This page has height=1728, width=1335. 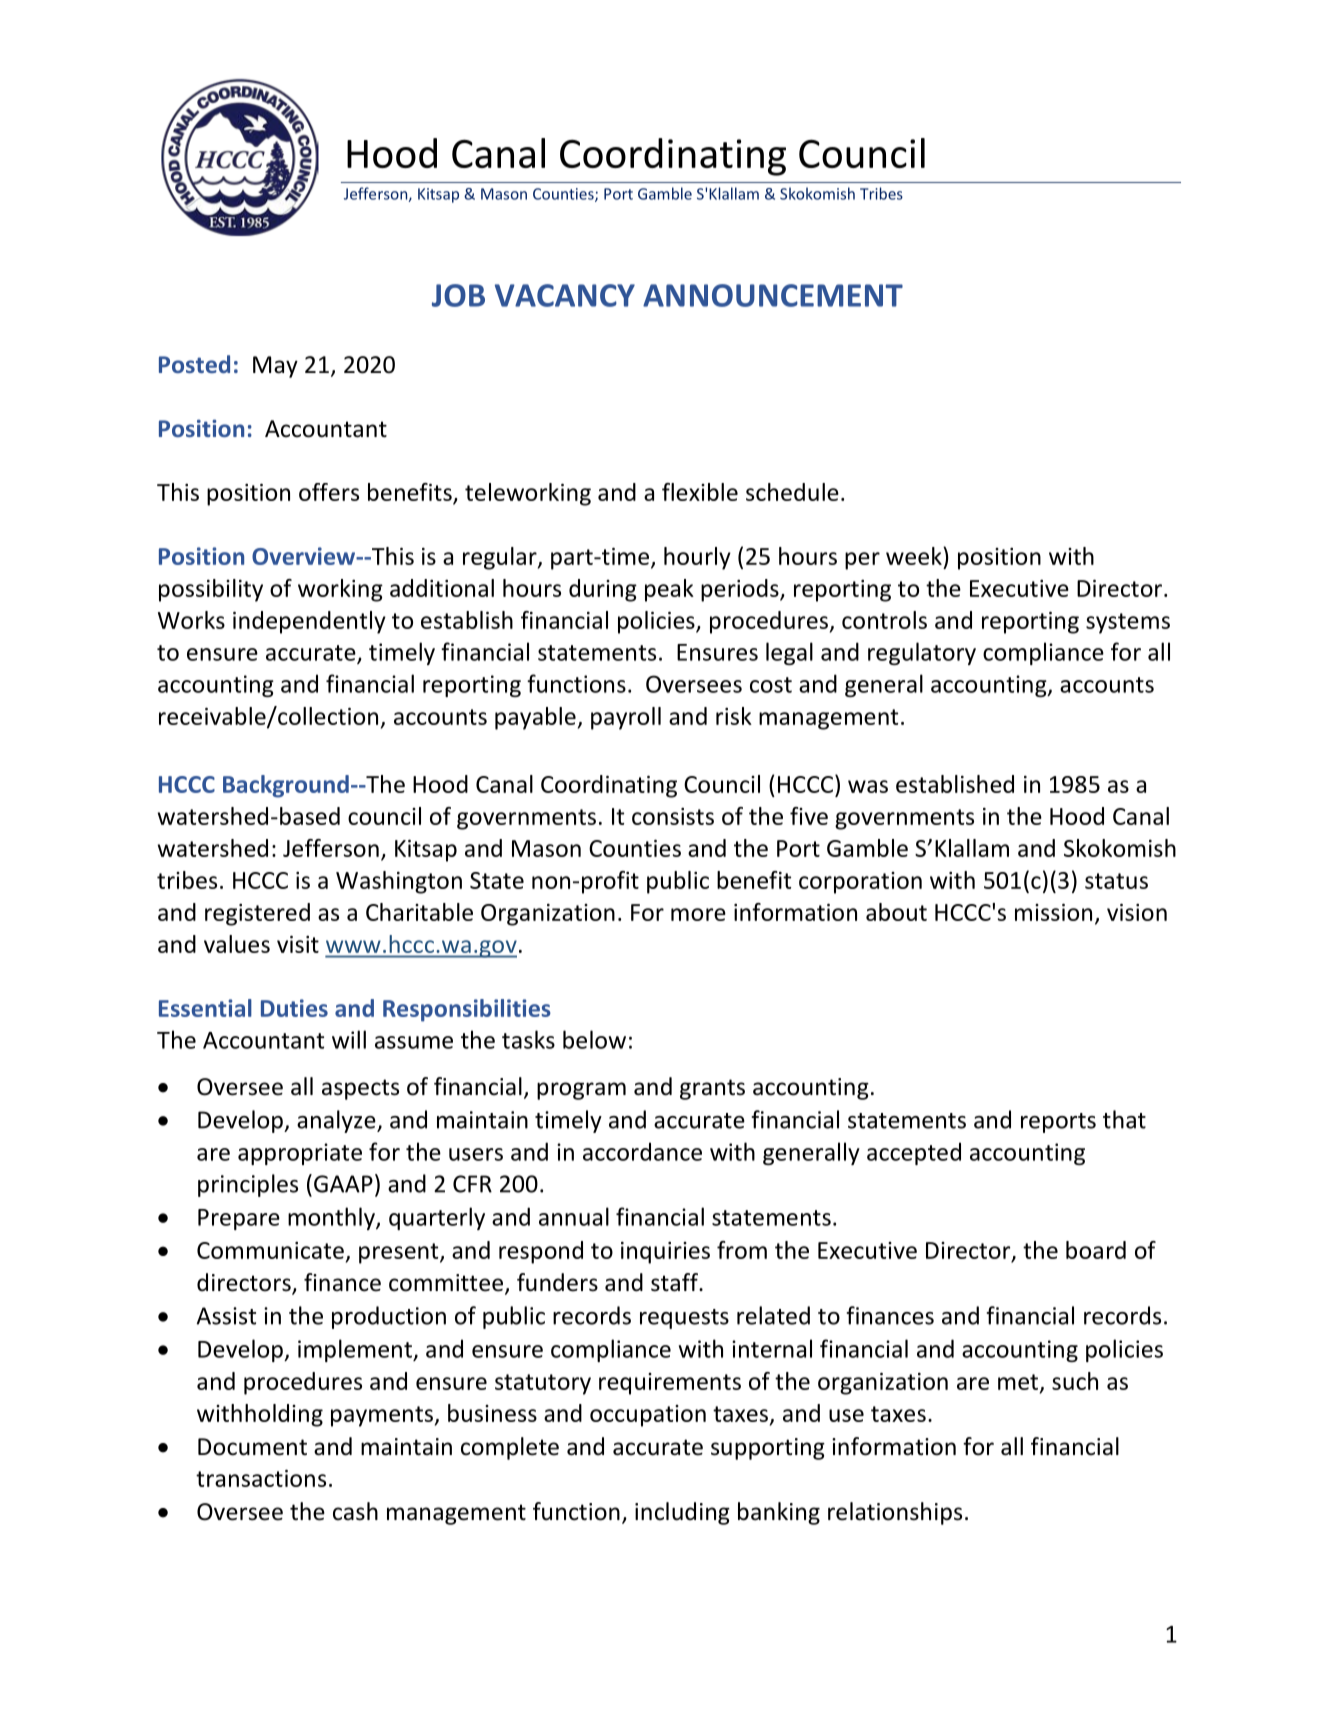 What do you see at coordinates (665, 1253) in the page?
I see `inquiries` at bounding box center [665, 1253].
